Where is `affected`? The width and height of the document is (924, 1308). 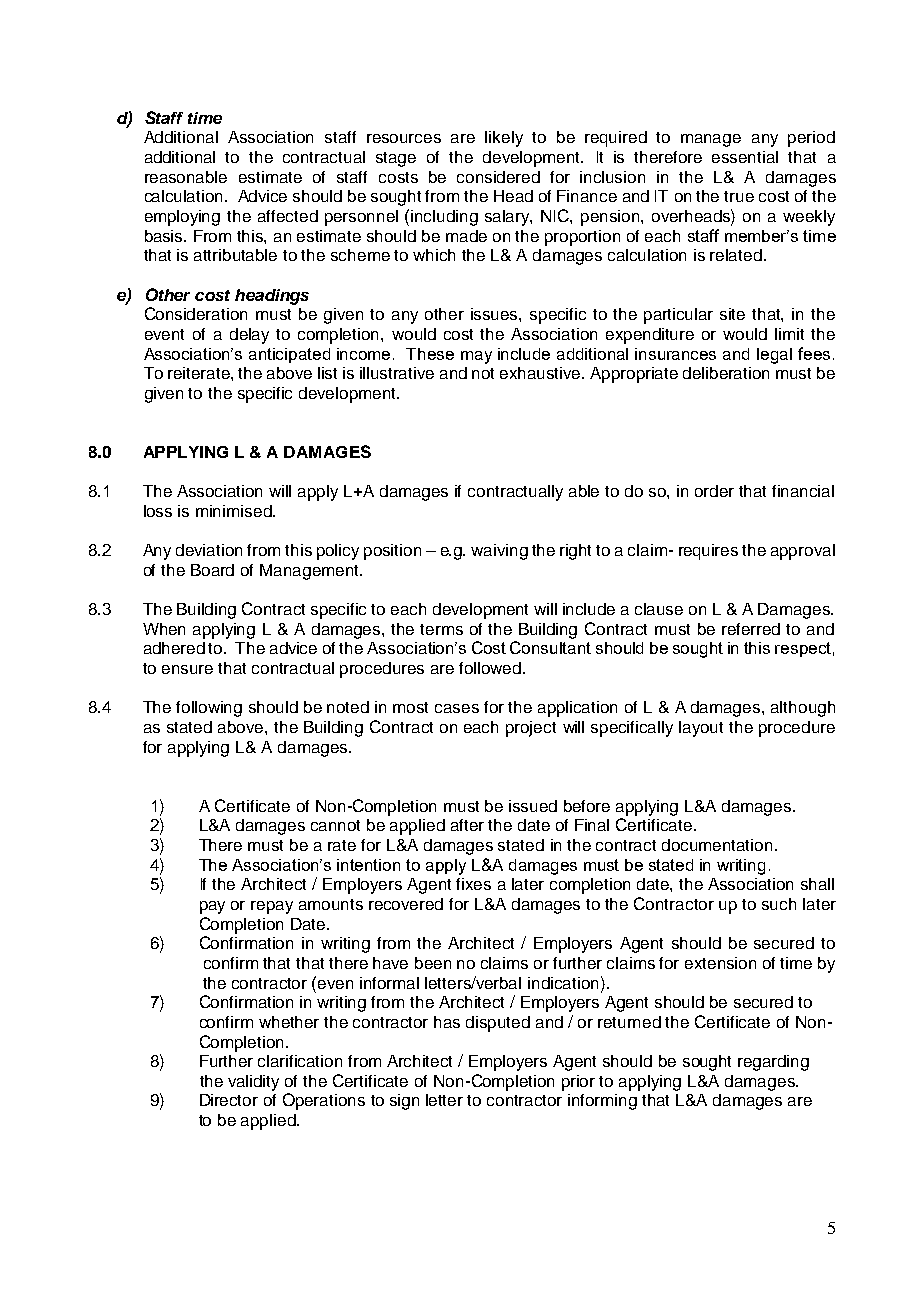
affected is located at coordinates (288, 216).
